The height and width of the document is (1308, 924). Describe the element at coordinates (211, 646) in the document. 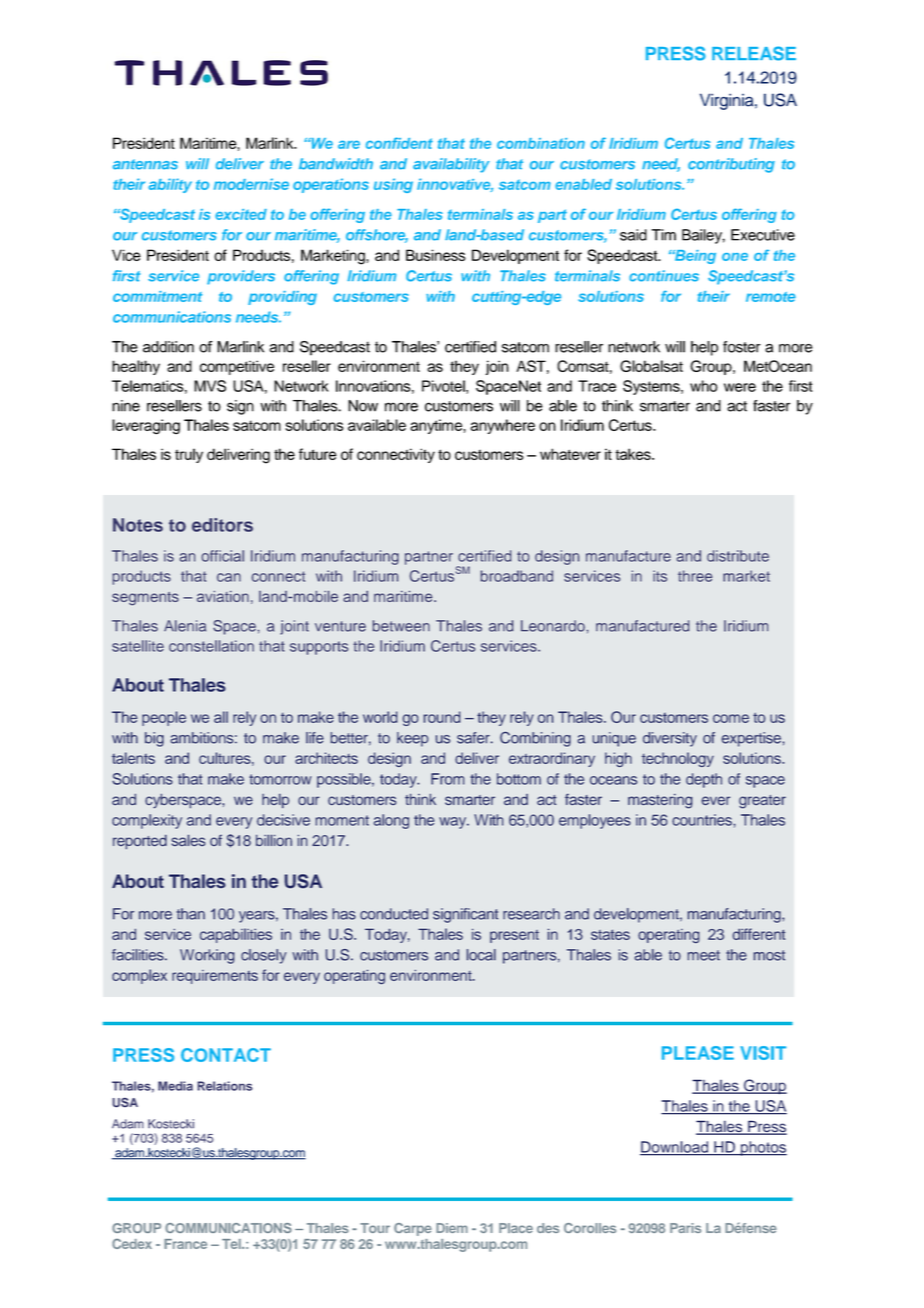

I see `constellation` at that location.
